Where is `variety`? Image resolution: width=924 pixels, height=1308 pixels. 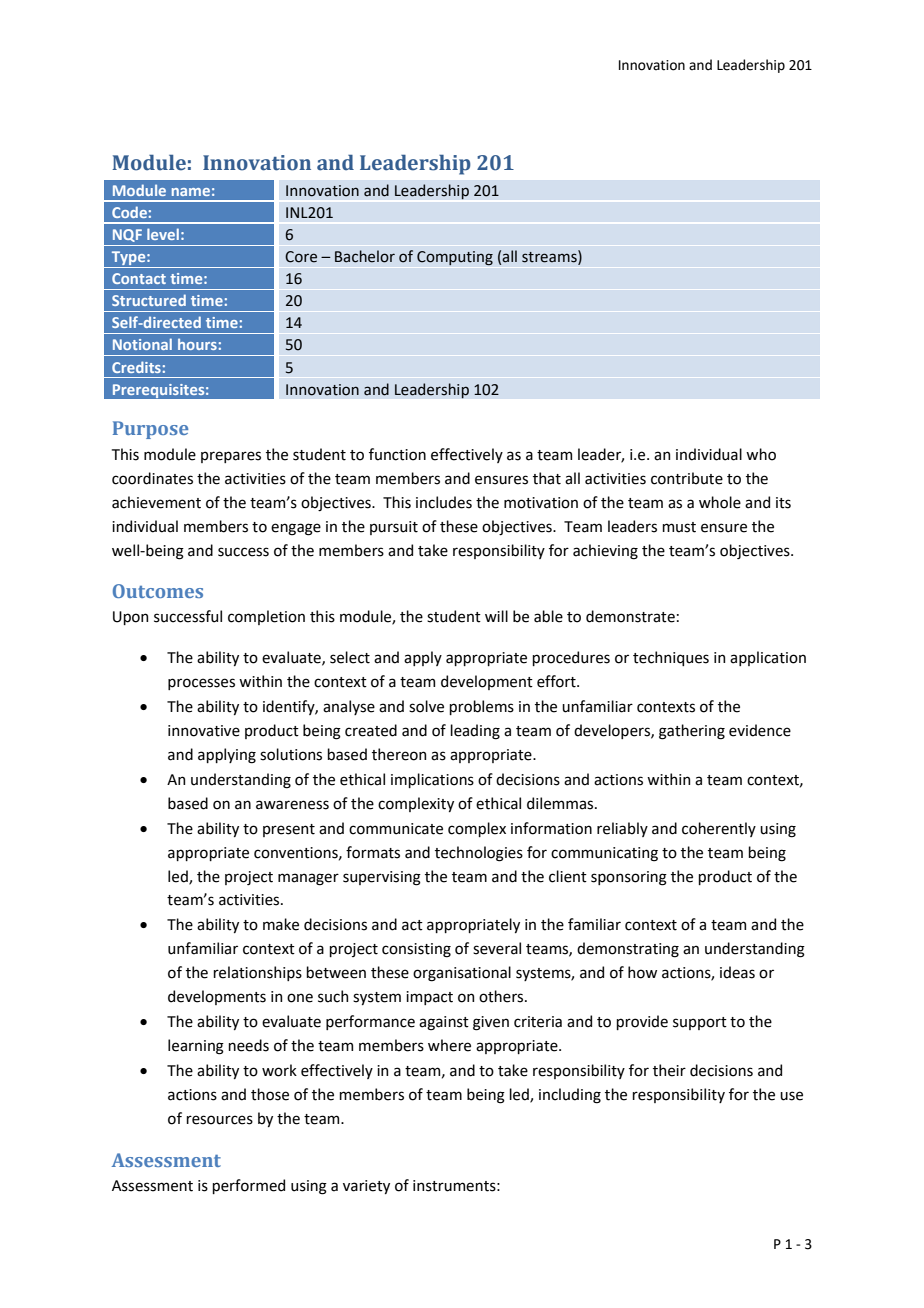 variety is located at coordinates (366, 1187).
